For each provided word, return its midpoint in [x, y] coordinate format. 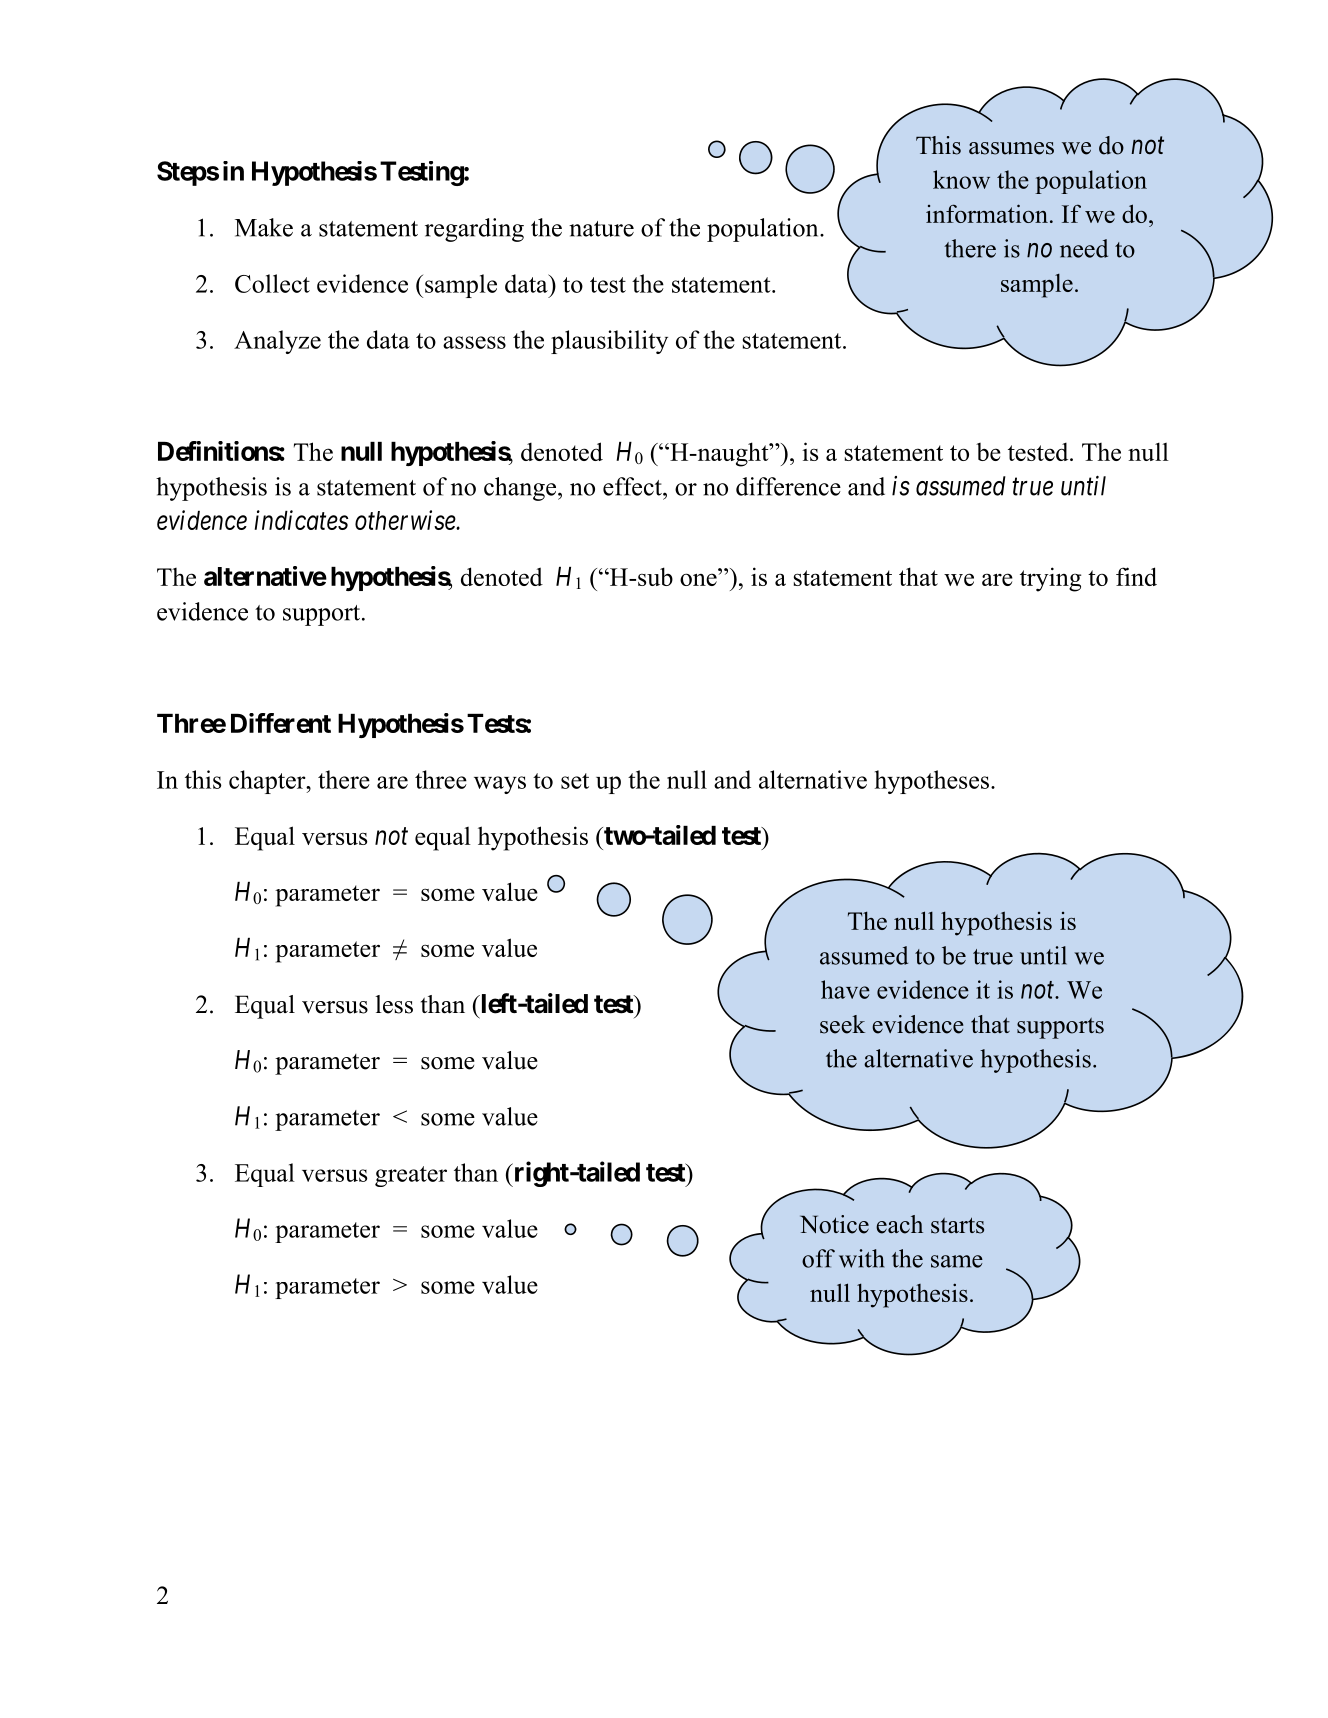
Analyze [277, 342]
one [698, 579]
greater [411, 1176]
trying [1050, 579]
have [845, 989]
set [575, 781]
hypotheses [932, 782]
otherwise [406, 520]
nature [601, 229]
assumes [1011, 148]
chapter [268, 782]
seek [842, 1024]
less [394, 1004]
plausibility [609, 342]
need [1084, 248]
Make [264, 227]
